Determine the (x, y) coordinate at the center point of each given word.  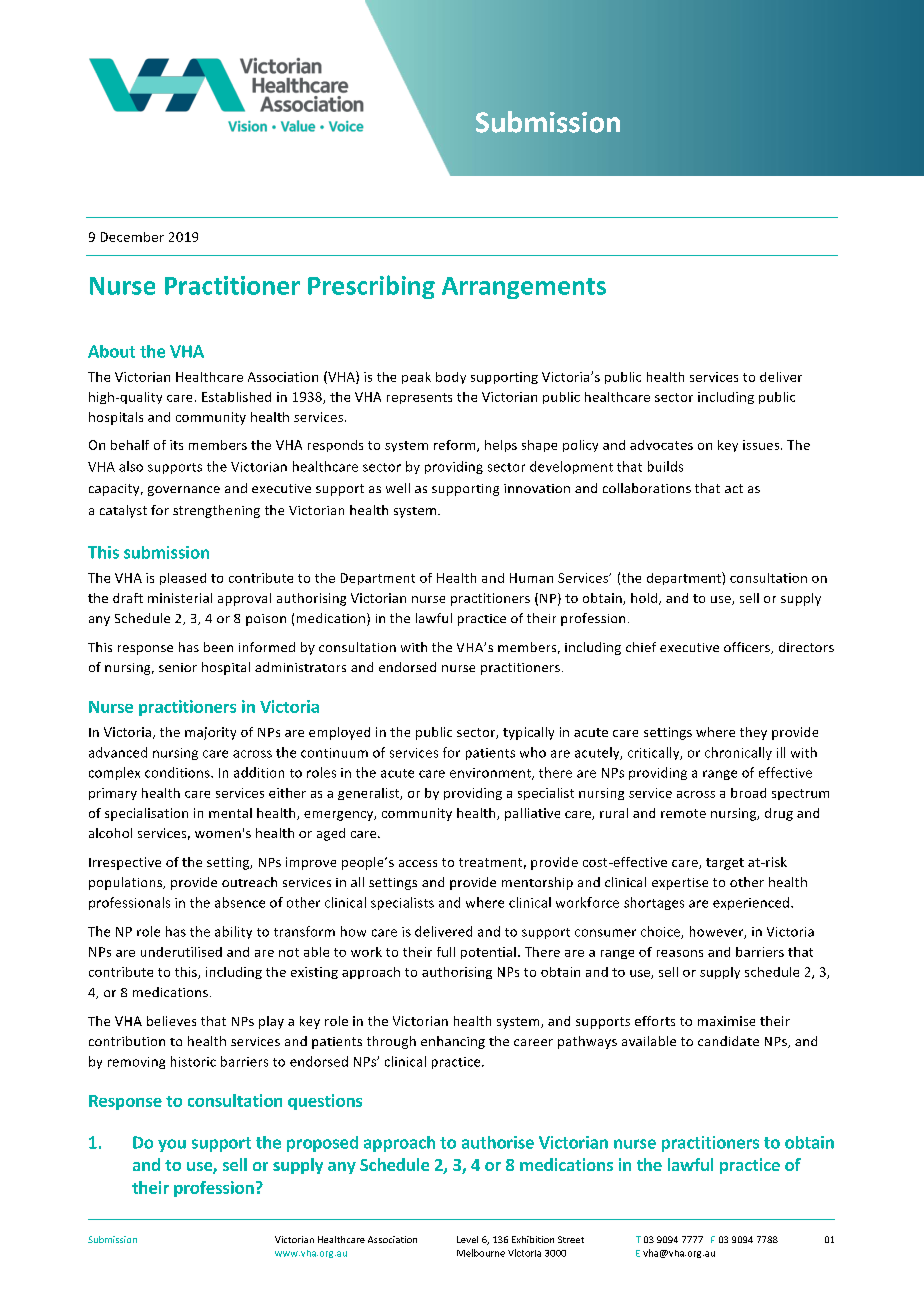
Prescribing (371, 287)
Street (571, 1239)
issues (762, 445)
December (132, 237)
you (172, 1145)
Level (467, 1239)
